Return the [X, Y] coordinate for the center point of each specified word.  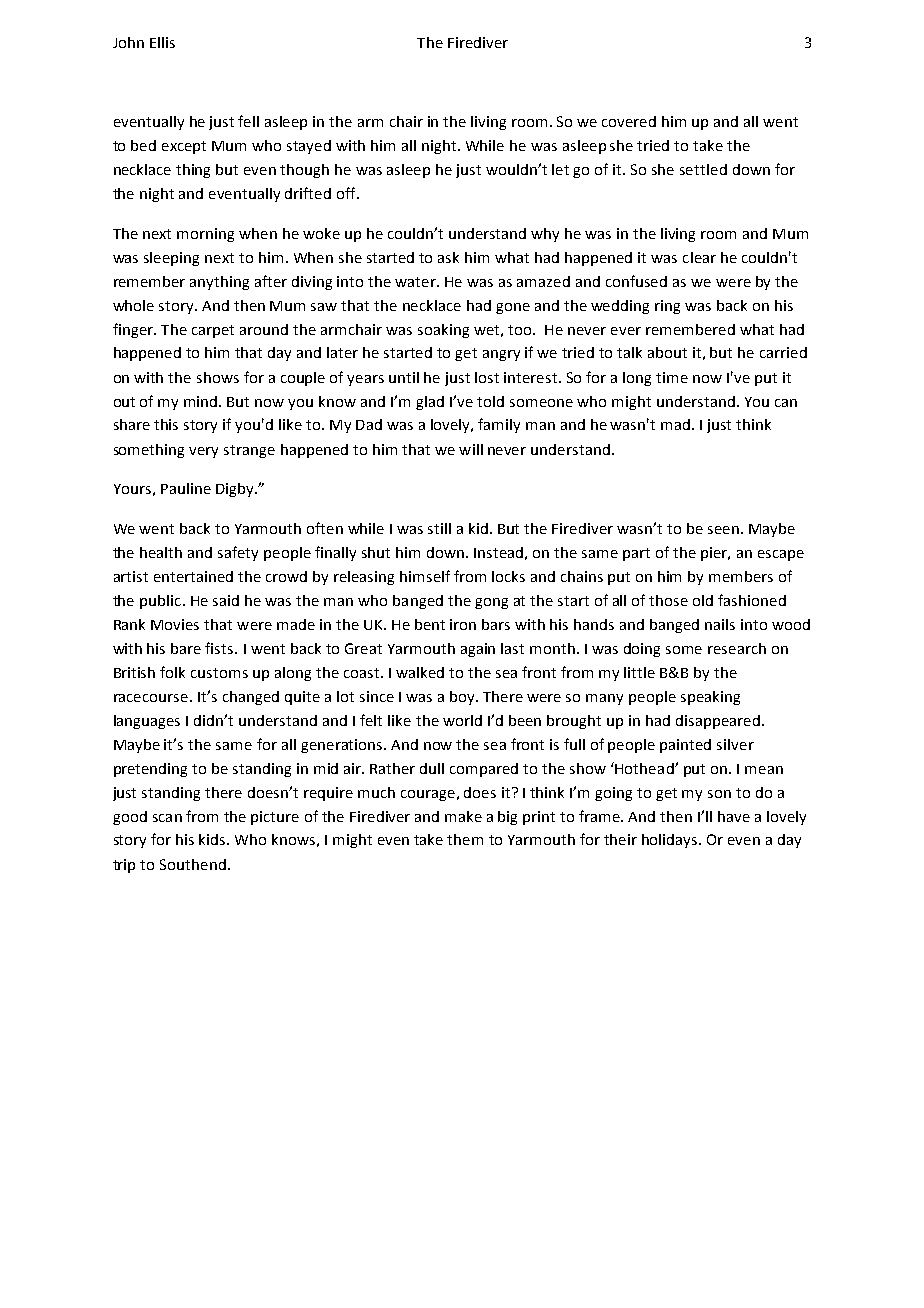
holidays [671, 841]
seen [723, 530]
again [478, 650]
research [737, 648]
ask [448, 257]
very [203, 452]
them [465, 839]
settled [703, 169]
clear [699, 257]
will [471, 449]
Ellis [162, 42]
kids [213, 839]
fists [220, 648]
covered [629, 121]
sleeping [171, 259]
